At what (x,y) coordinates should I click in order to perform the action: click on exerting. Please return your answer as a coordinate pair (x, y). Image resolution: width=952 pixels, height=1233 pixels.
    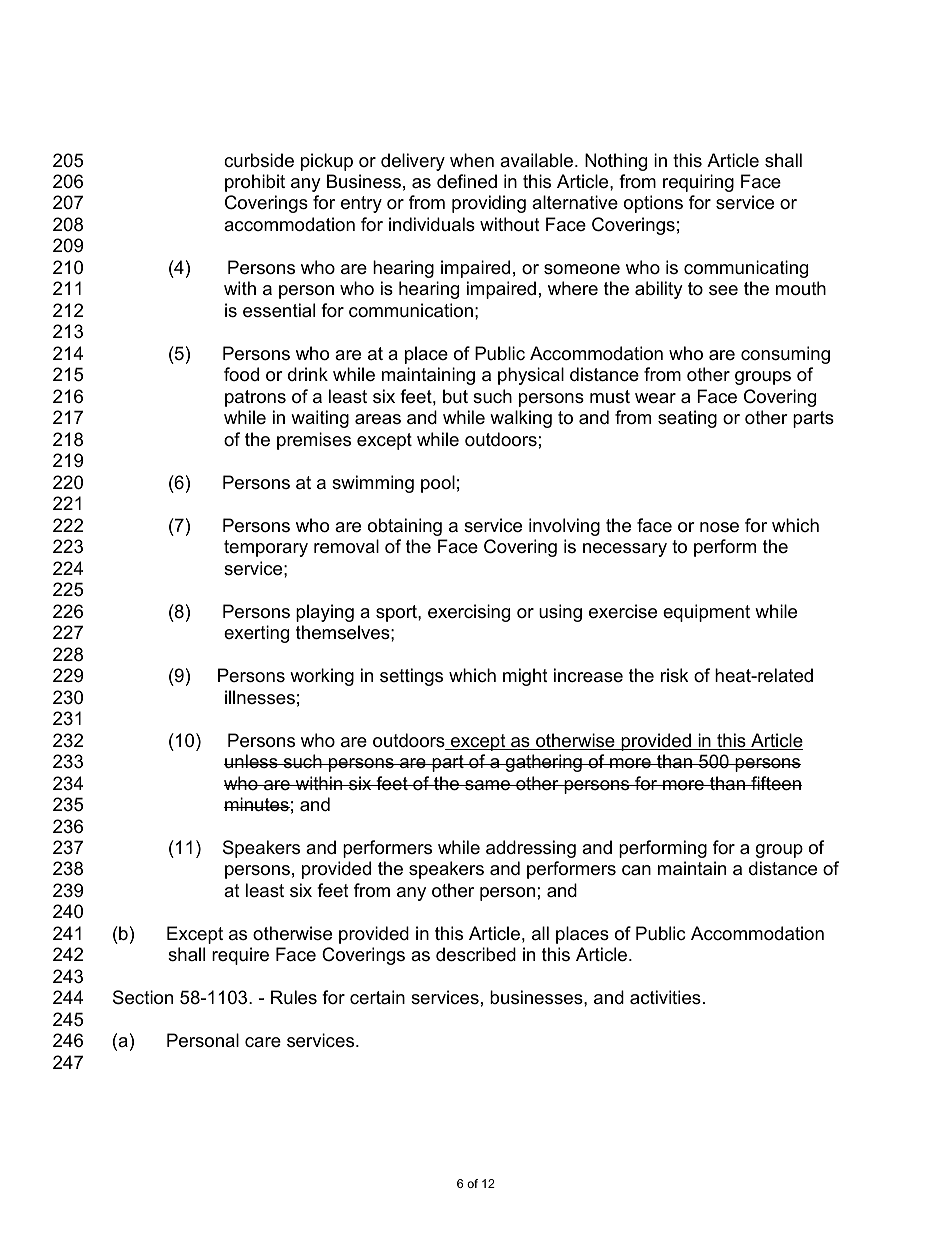
    Looking at the image, I should click on (256, 634).
